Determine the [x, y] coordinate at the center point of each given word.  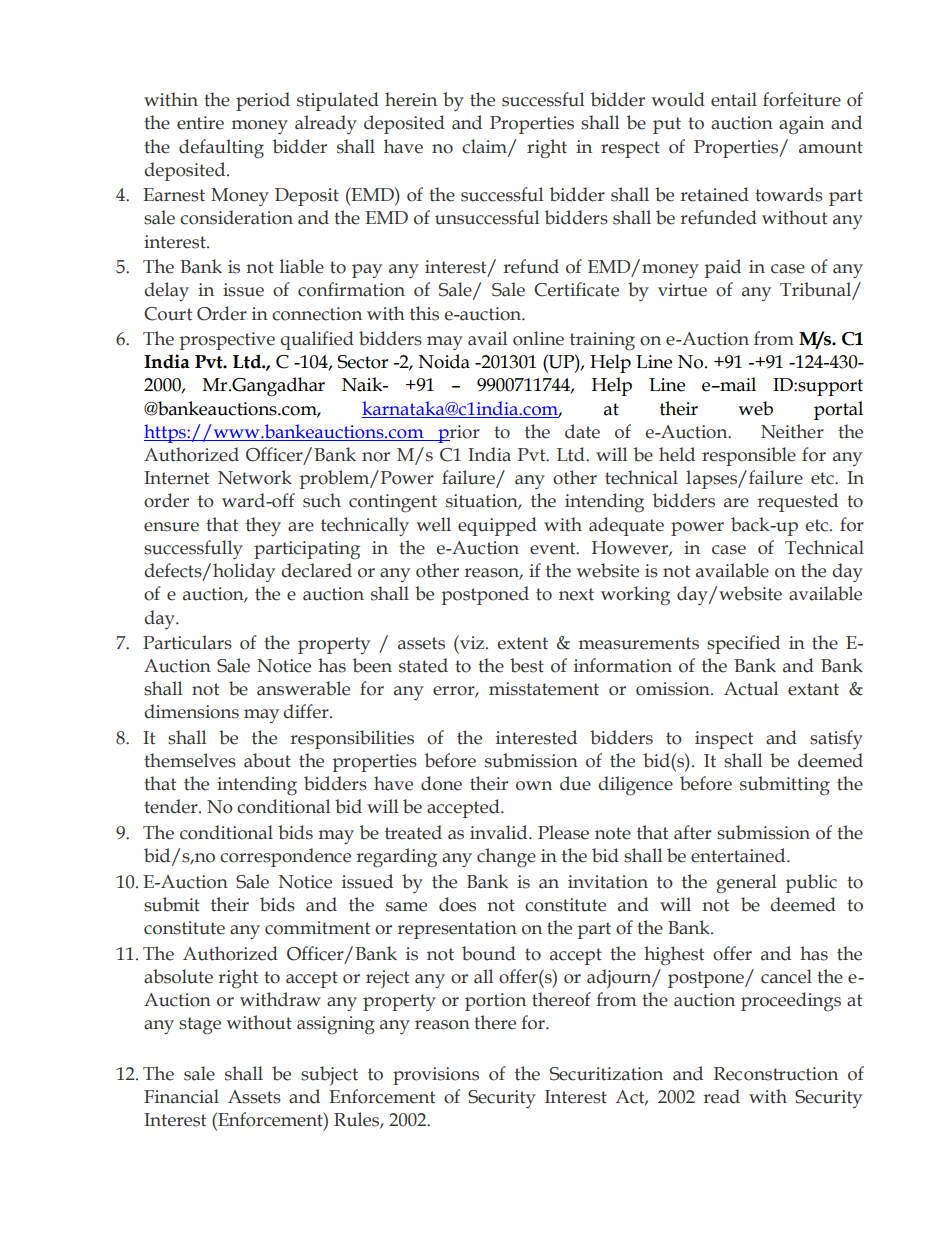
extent [523, 643]
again [801, 125]
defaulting [221, 149]
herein [411, 99]
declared [316, 570]
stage [200, 1026]
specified [743, 644]
